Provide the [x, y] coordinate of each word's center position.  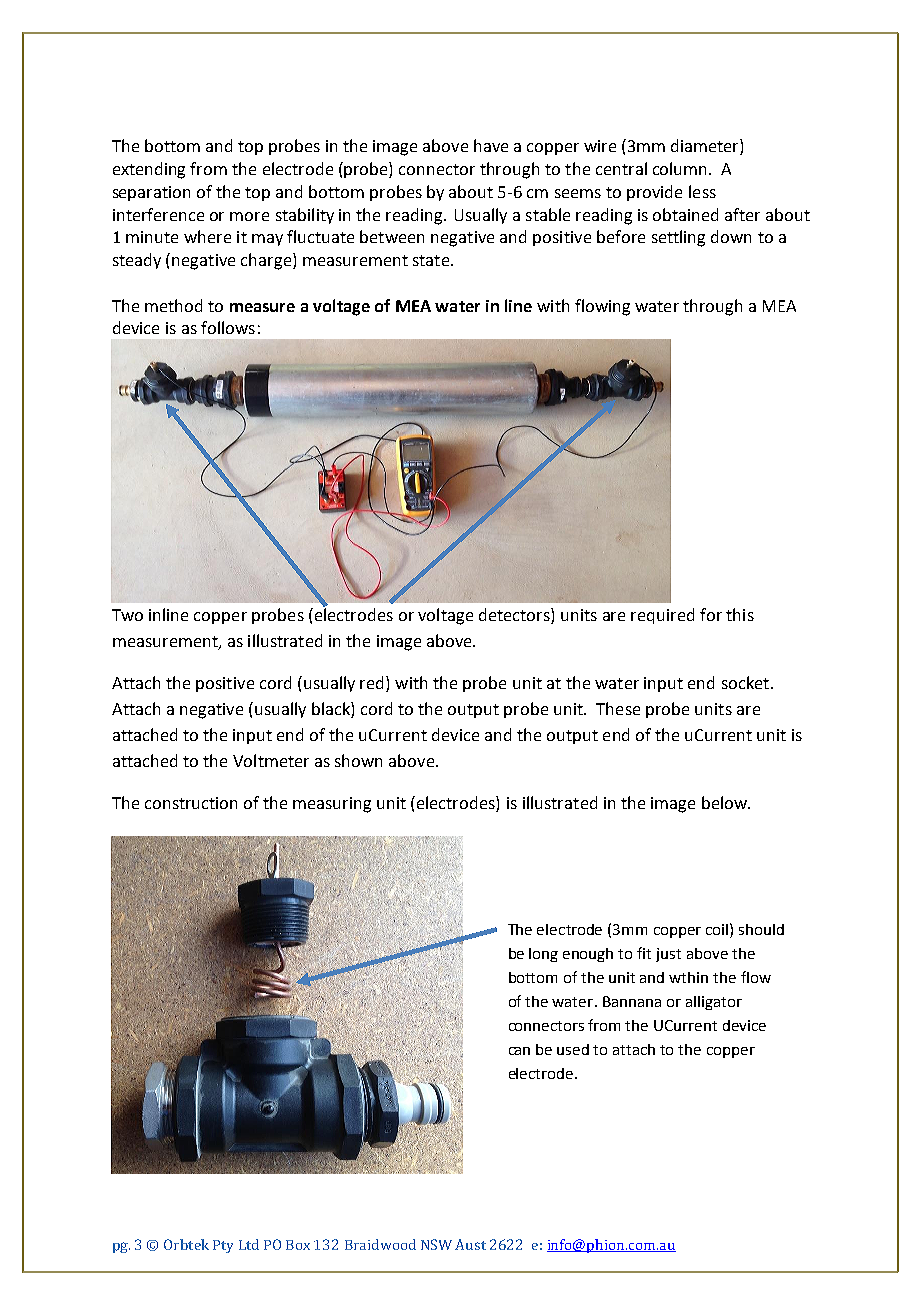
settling [678, 238]
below [725, 802]
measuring [332, 805]
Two [127, 615]
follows [228, 327]
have [491, 145]
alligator [714, 1003]
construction [191, 803]
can [519, 1051]
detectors [515, 614]
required [662, 616]
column [681, 168]
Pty [223, 1246]
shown [358, 760]
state [432, 260]
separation [151, 193]
